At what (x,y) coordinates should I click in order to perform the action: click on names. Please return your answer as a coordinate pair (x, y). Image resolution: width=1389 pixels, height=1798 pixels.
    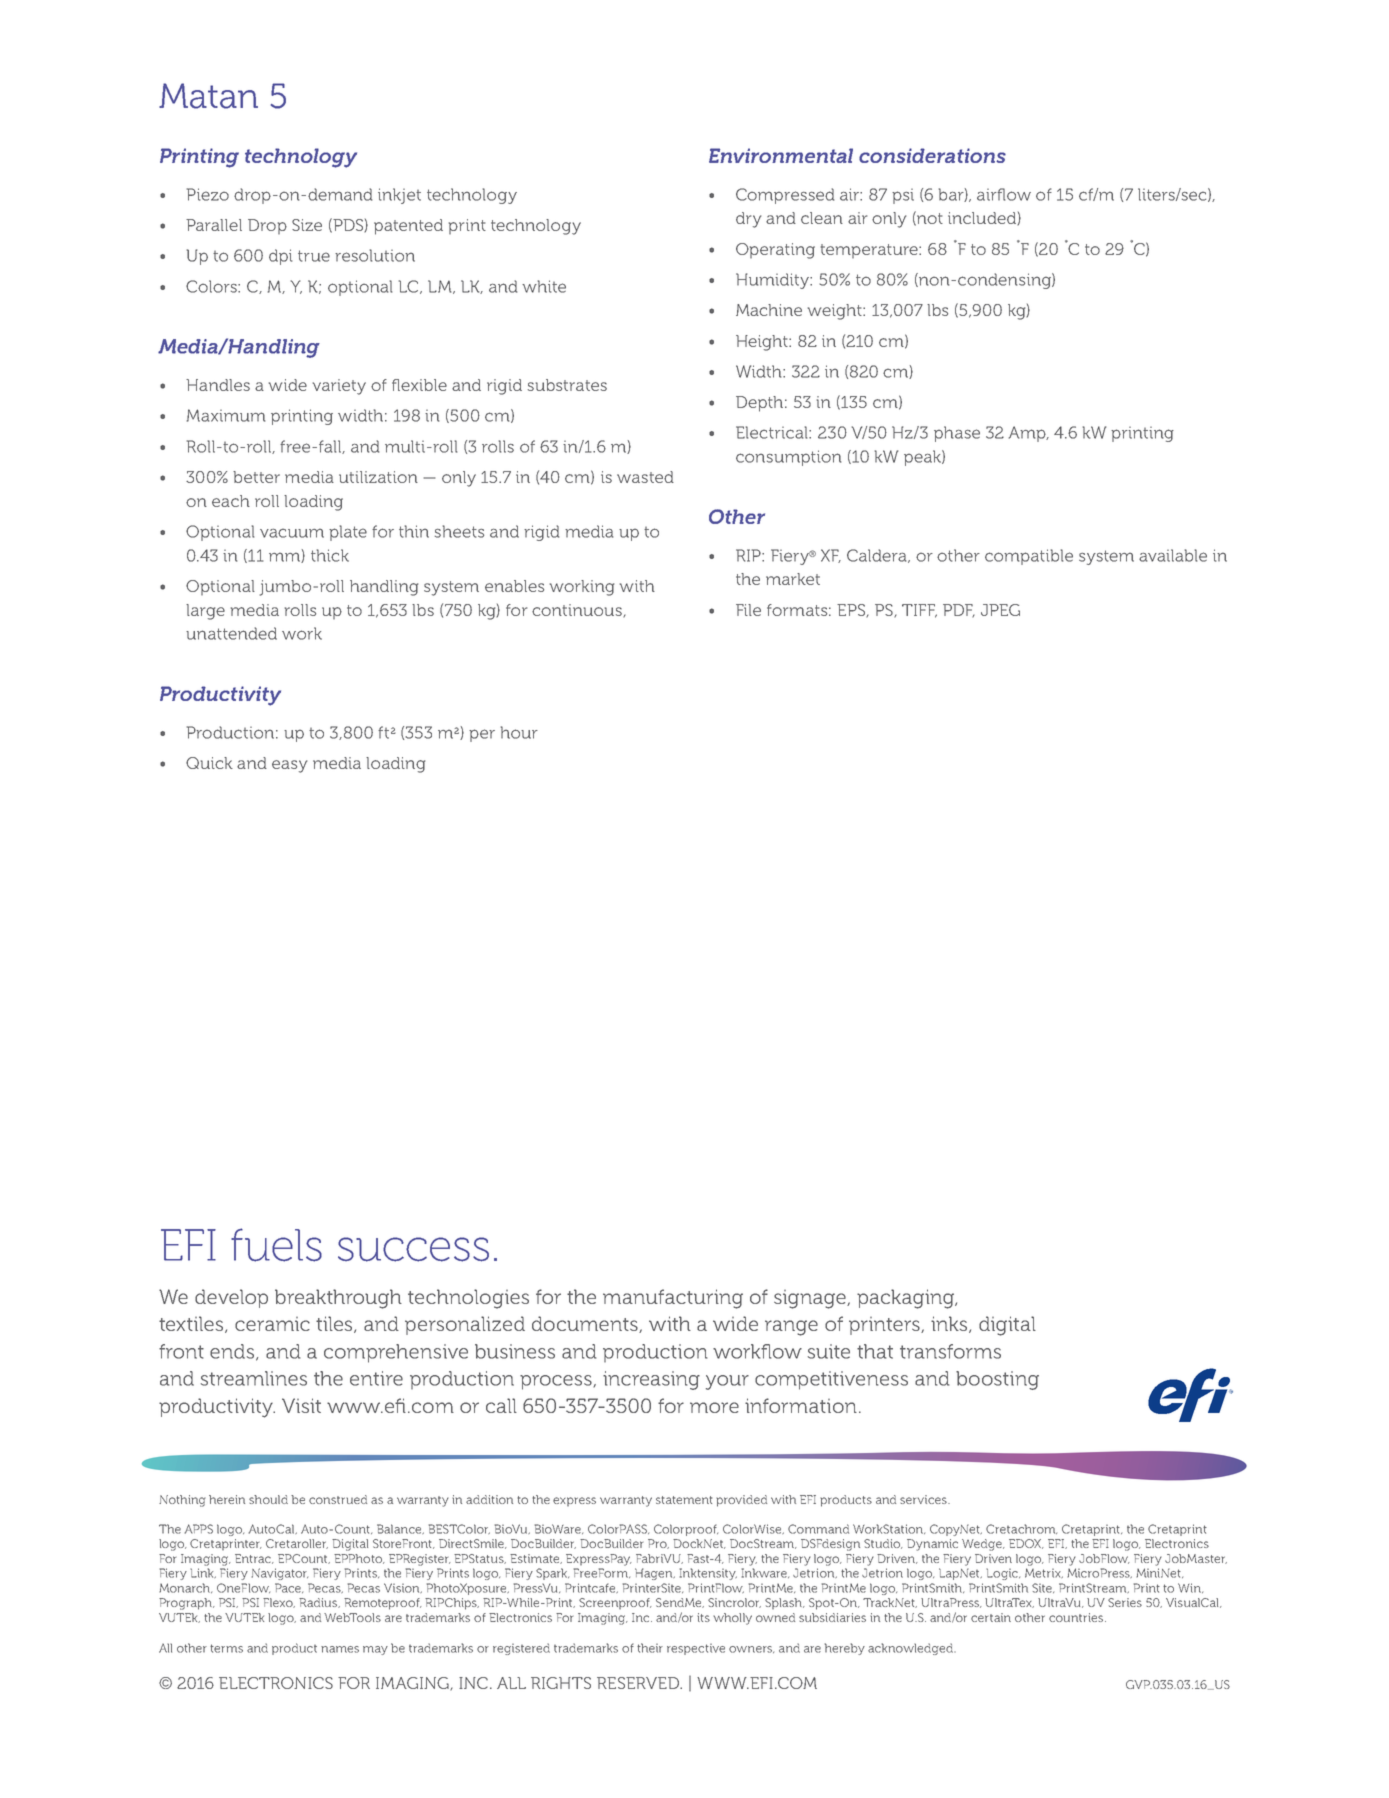
    Looking at the image, I should click on (340, 1649).
